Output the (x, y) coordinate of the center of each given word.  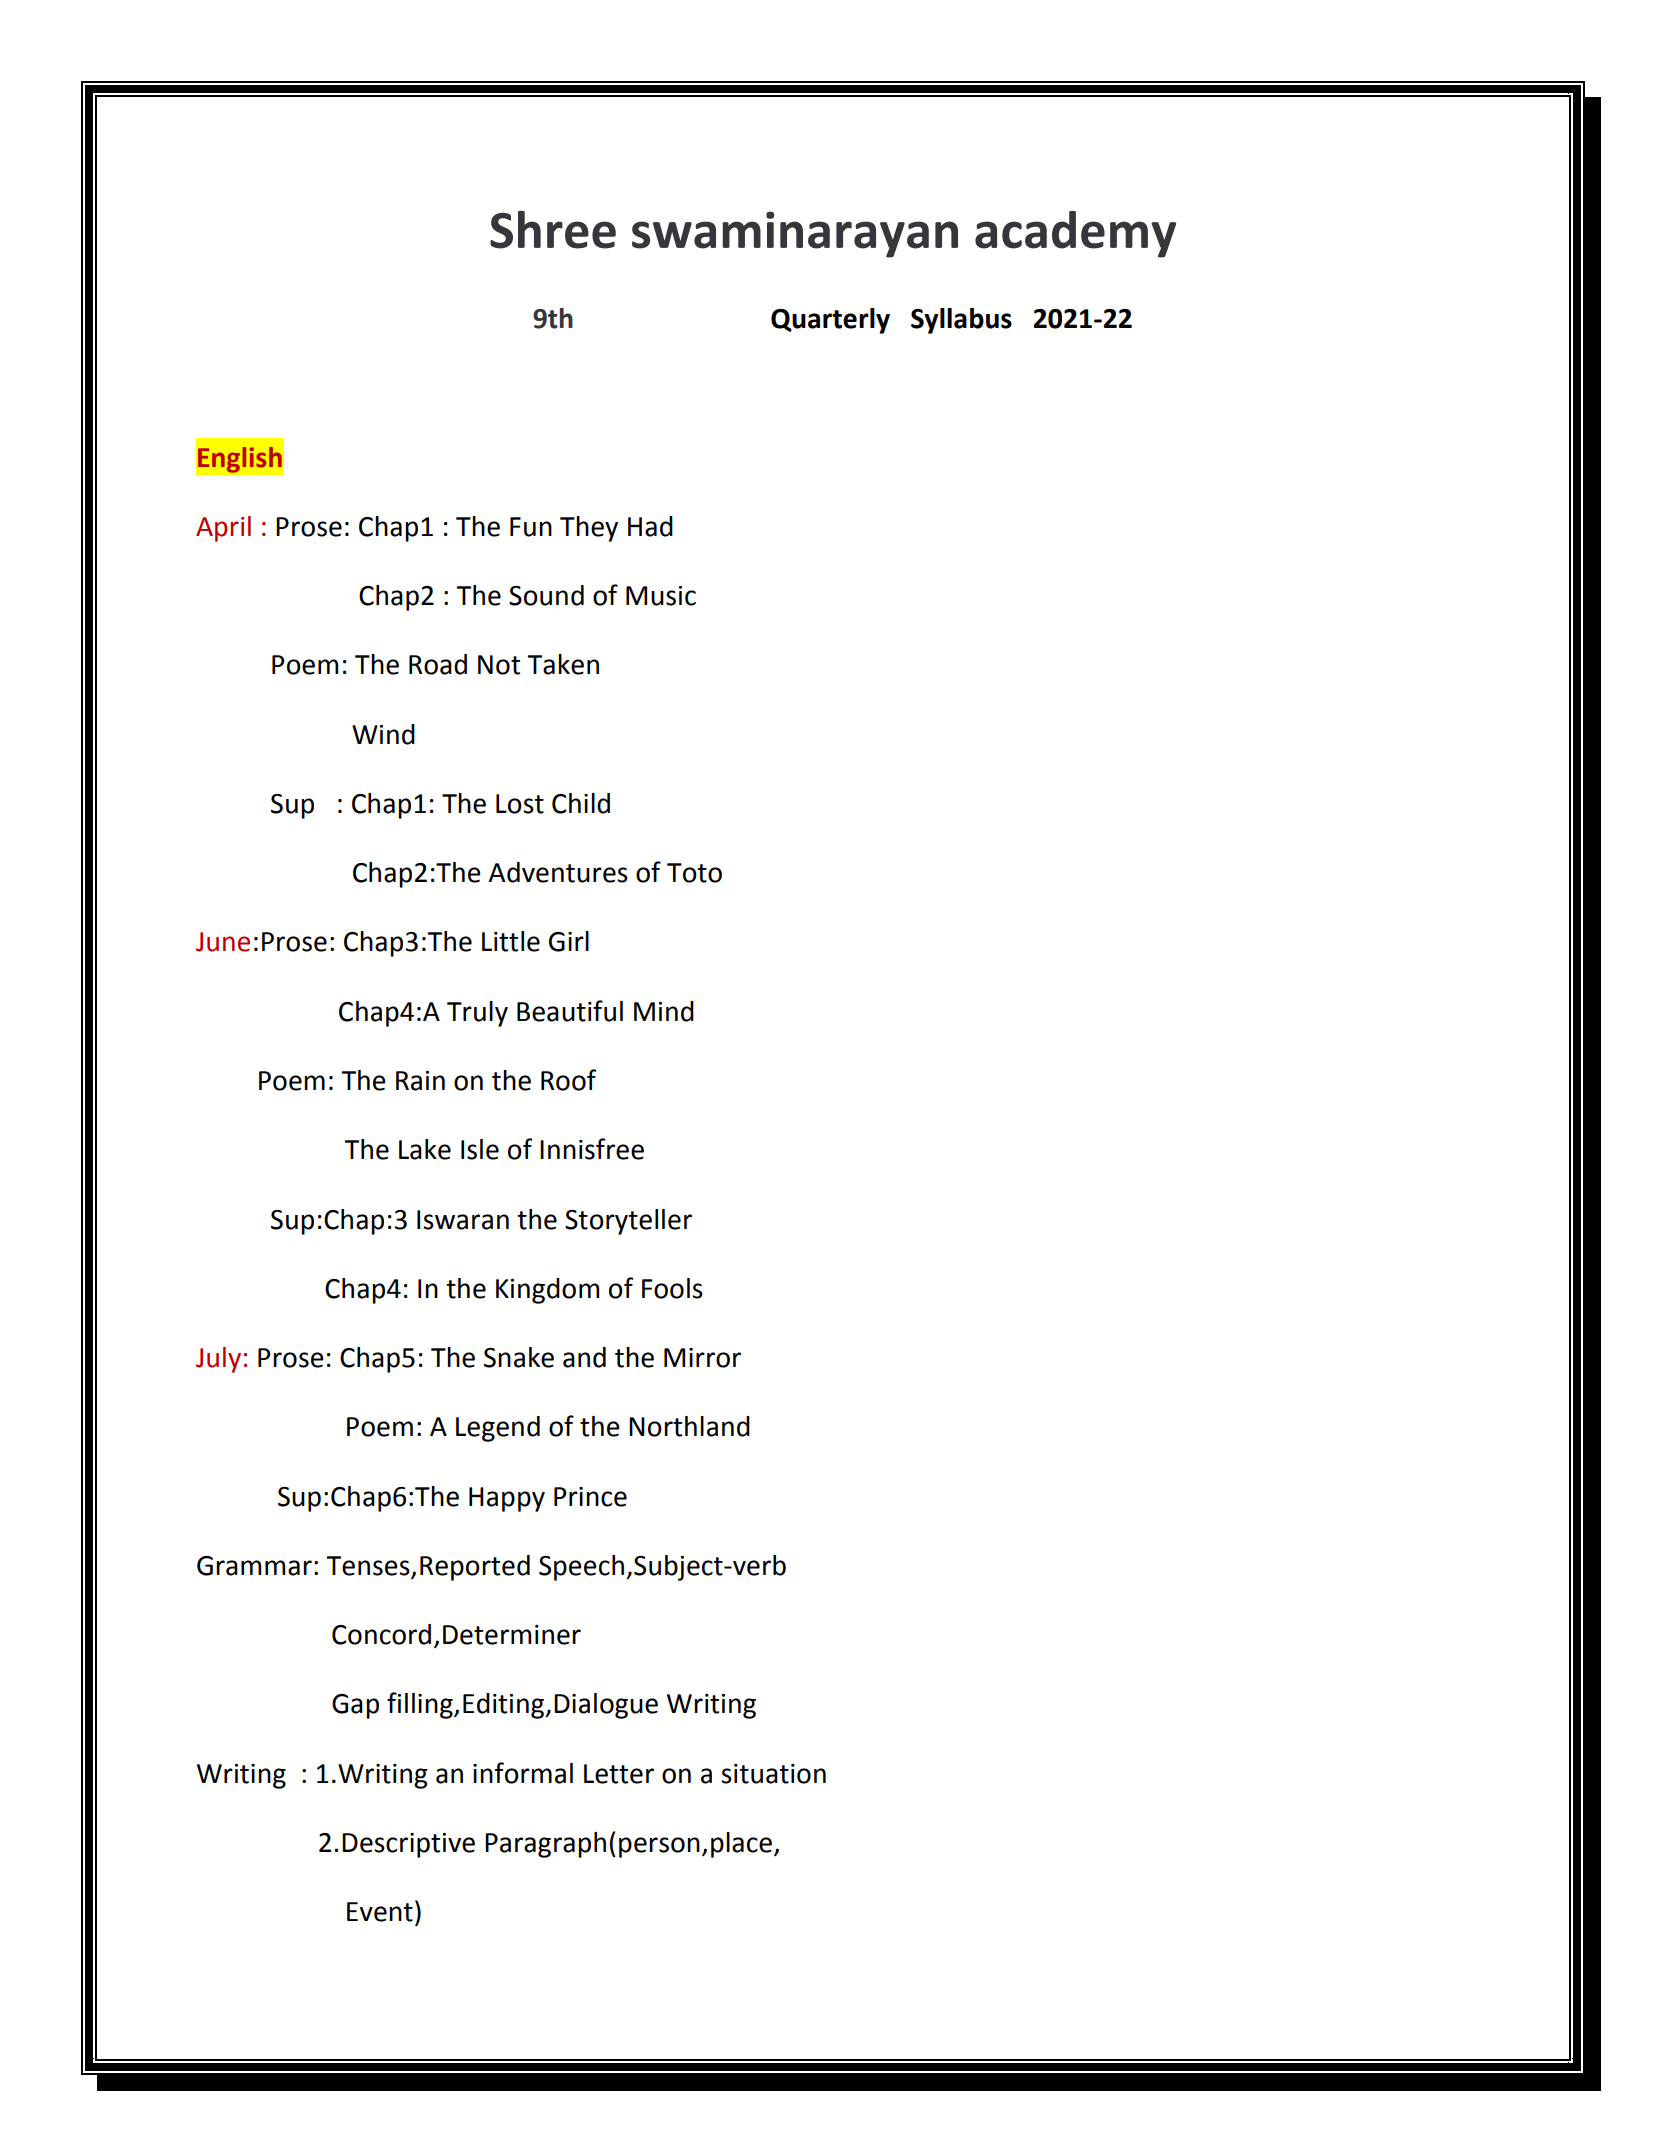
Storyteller (628, 1222)
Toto (694, 873)
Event (380, 1912)
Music (661, 596)
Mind (664, 1011)
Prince (590, 1497)
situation (773, 1774)
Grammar (254, 1566)
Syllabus (961, 321)
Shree (553, 230)
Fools (672, 1288)
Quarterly (830, 321)
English (240, 460)
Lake (425, 1149)
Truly (477, 1014)
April (223, 529)
